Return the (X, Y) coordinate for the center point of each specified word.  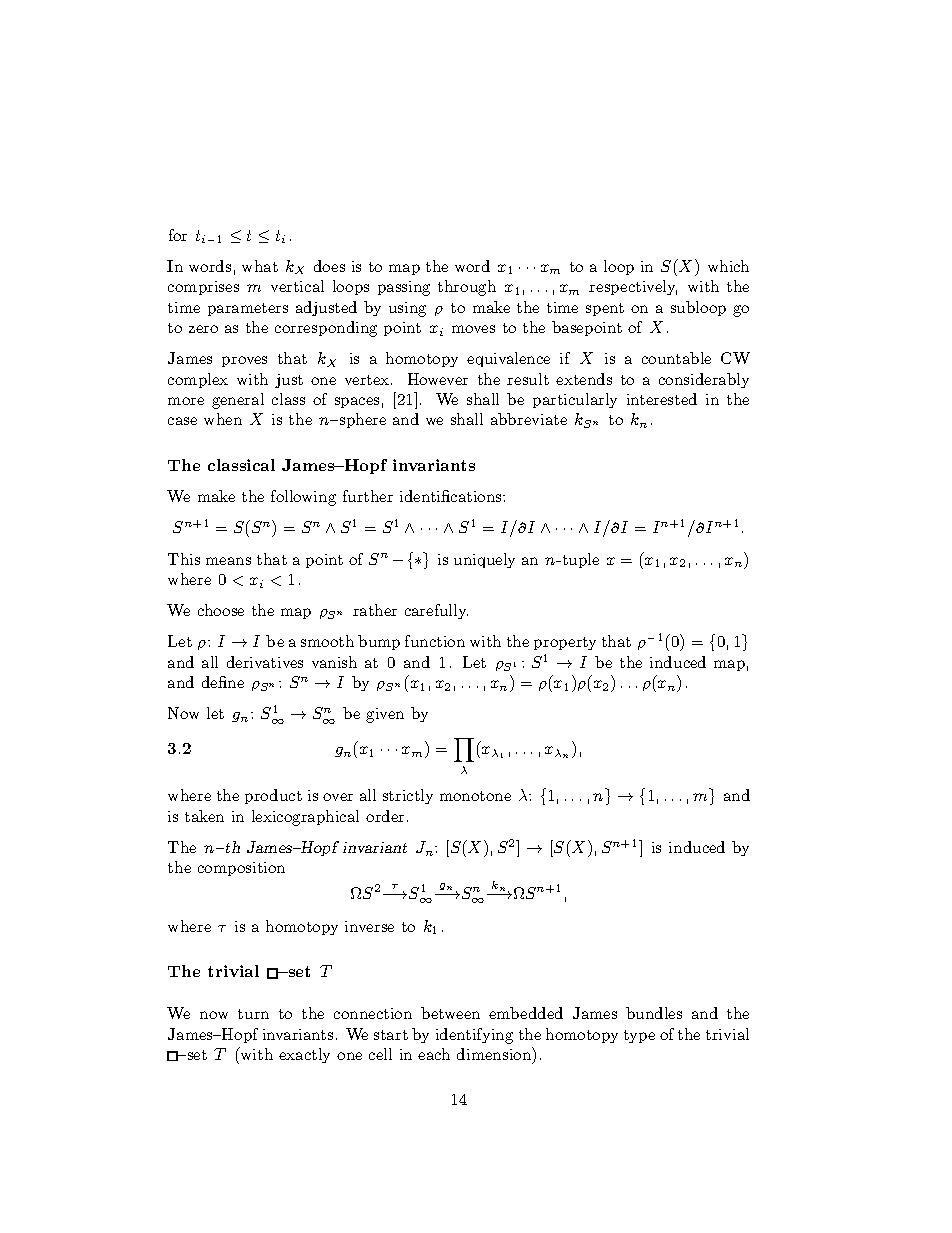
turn (253, 1014)
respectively (633, 287)
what (260, 266)
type (639, 1036)
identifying (474, 1036)
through (467, 288)
